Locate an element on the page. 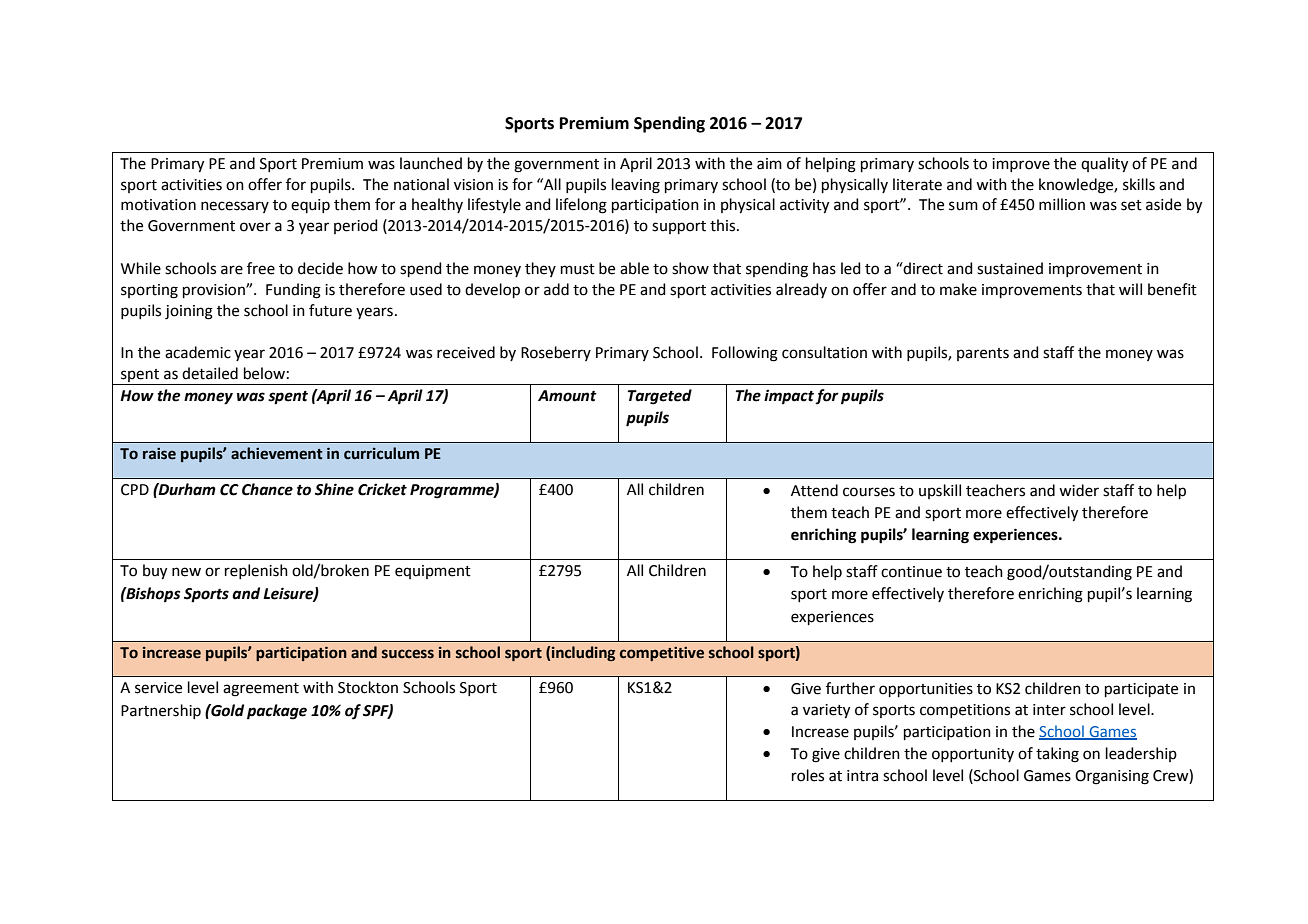 This document has height=924, width=1308. million is located at coordinates (1062, 204).
